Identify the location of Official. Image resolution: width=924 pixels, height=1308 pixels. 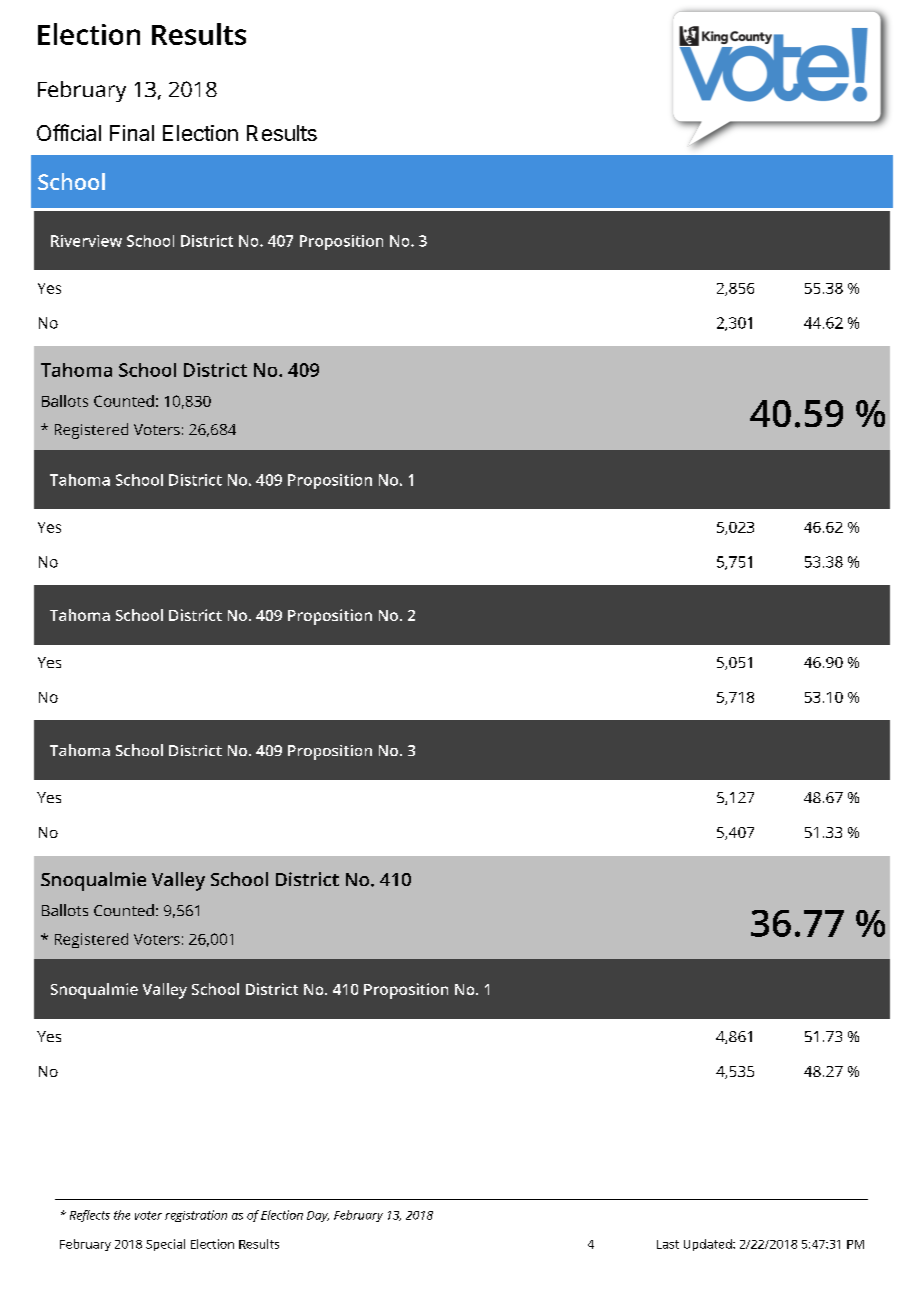
(69, 132).
